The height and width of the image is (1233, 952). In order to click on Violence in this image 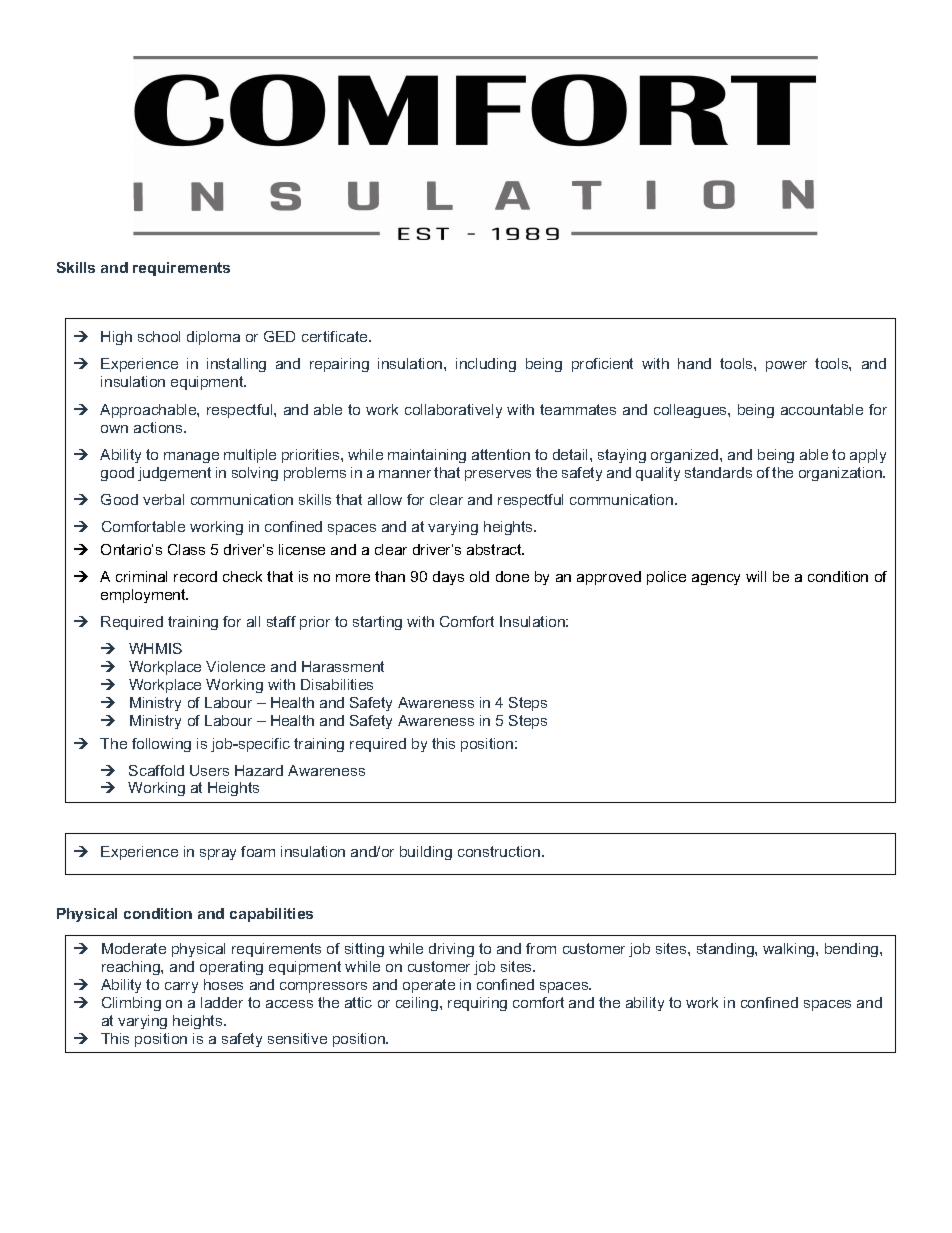, I will do `click(235, 666)`.
